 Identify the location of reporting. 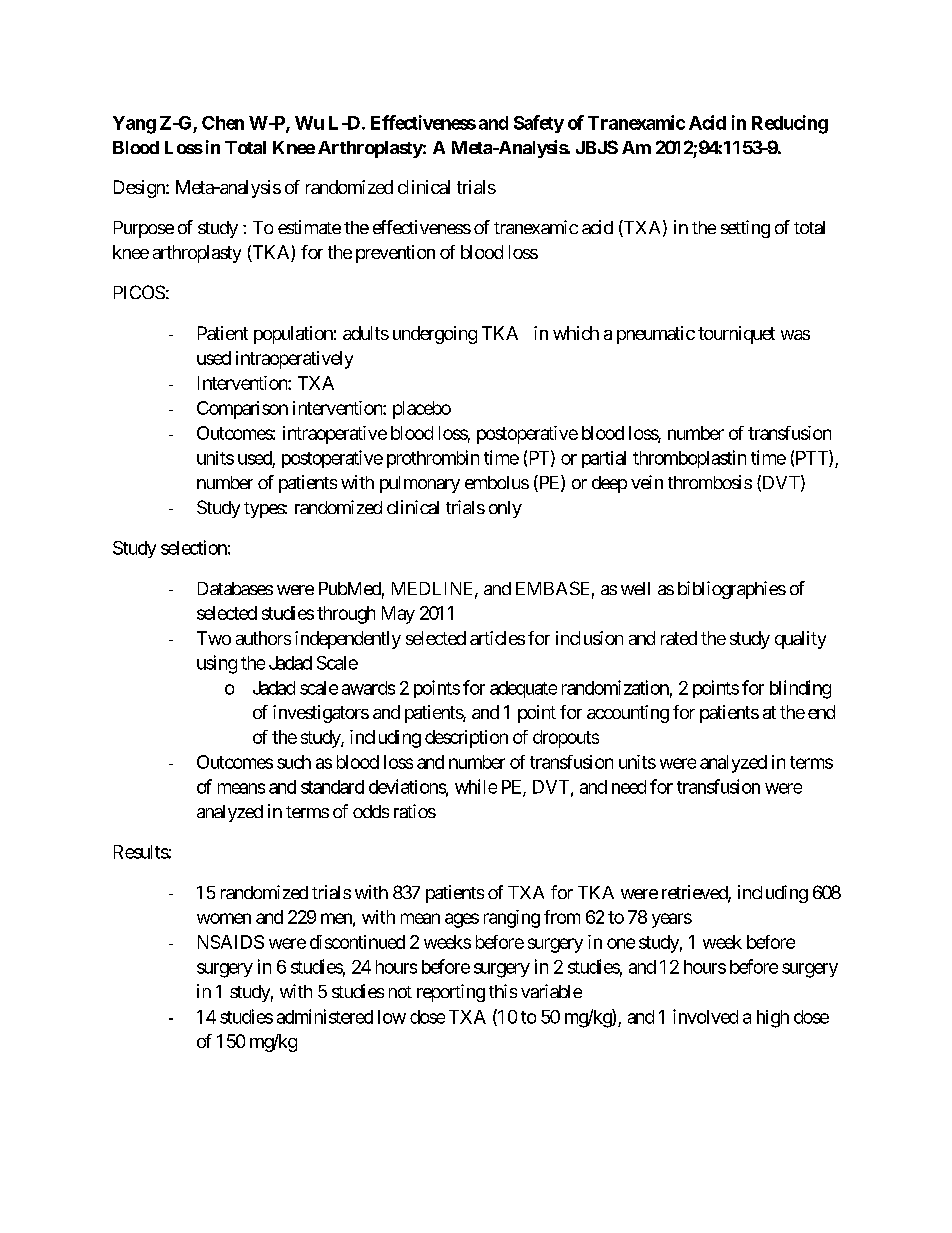
(451, 993).
